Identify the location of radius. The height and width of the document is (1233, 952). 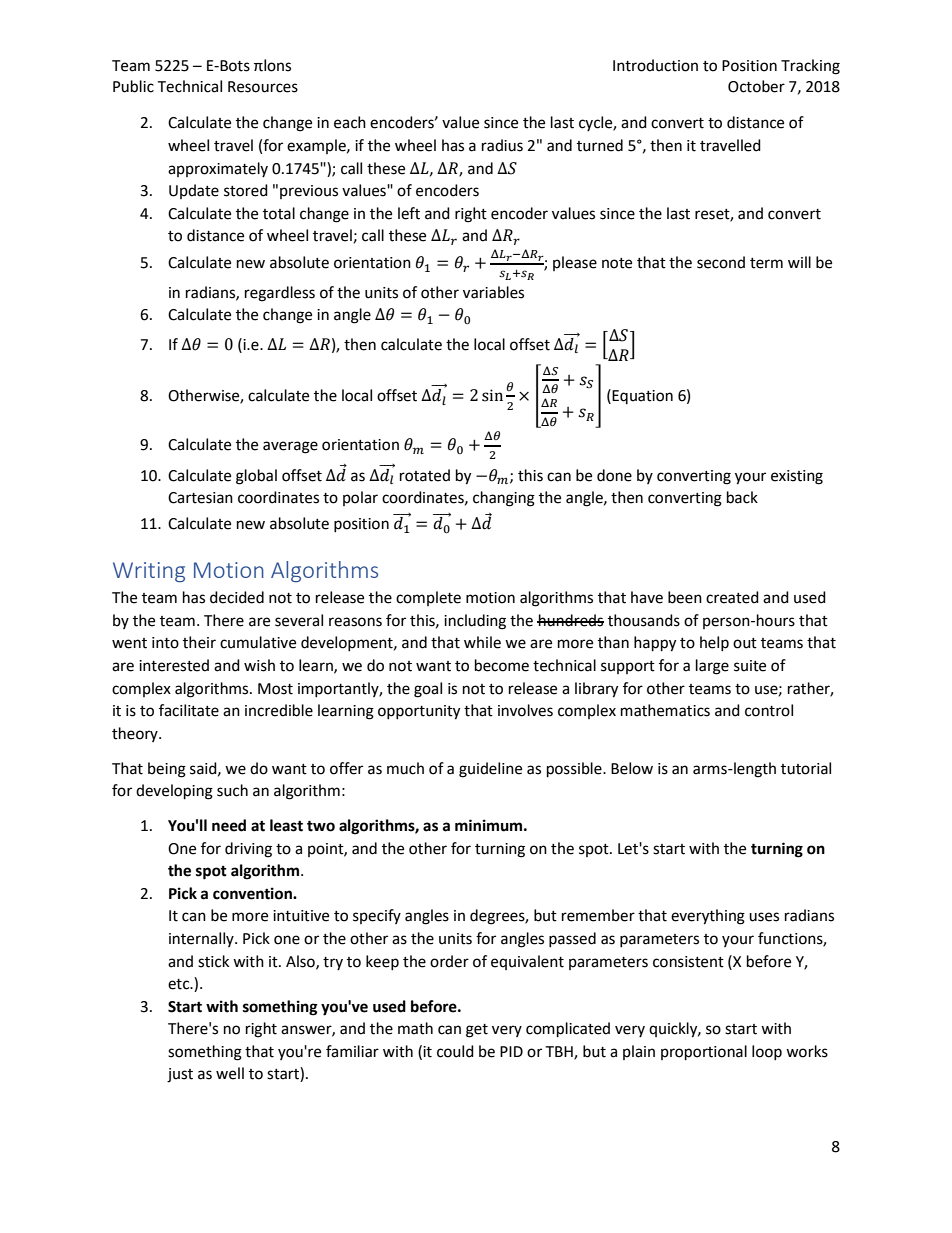
(502, 145).
